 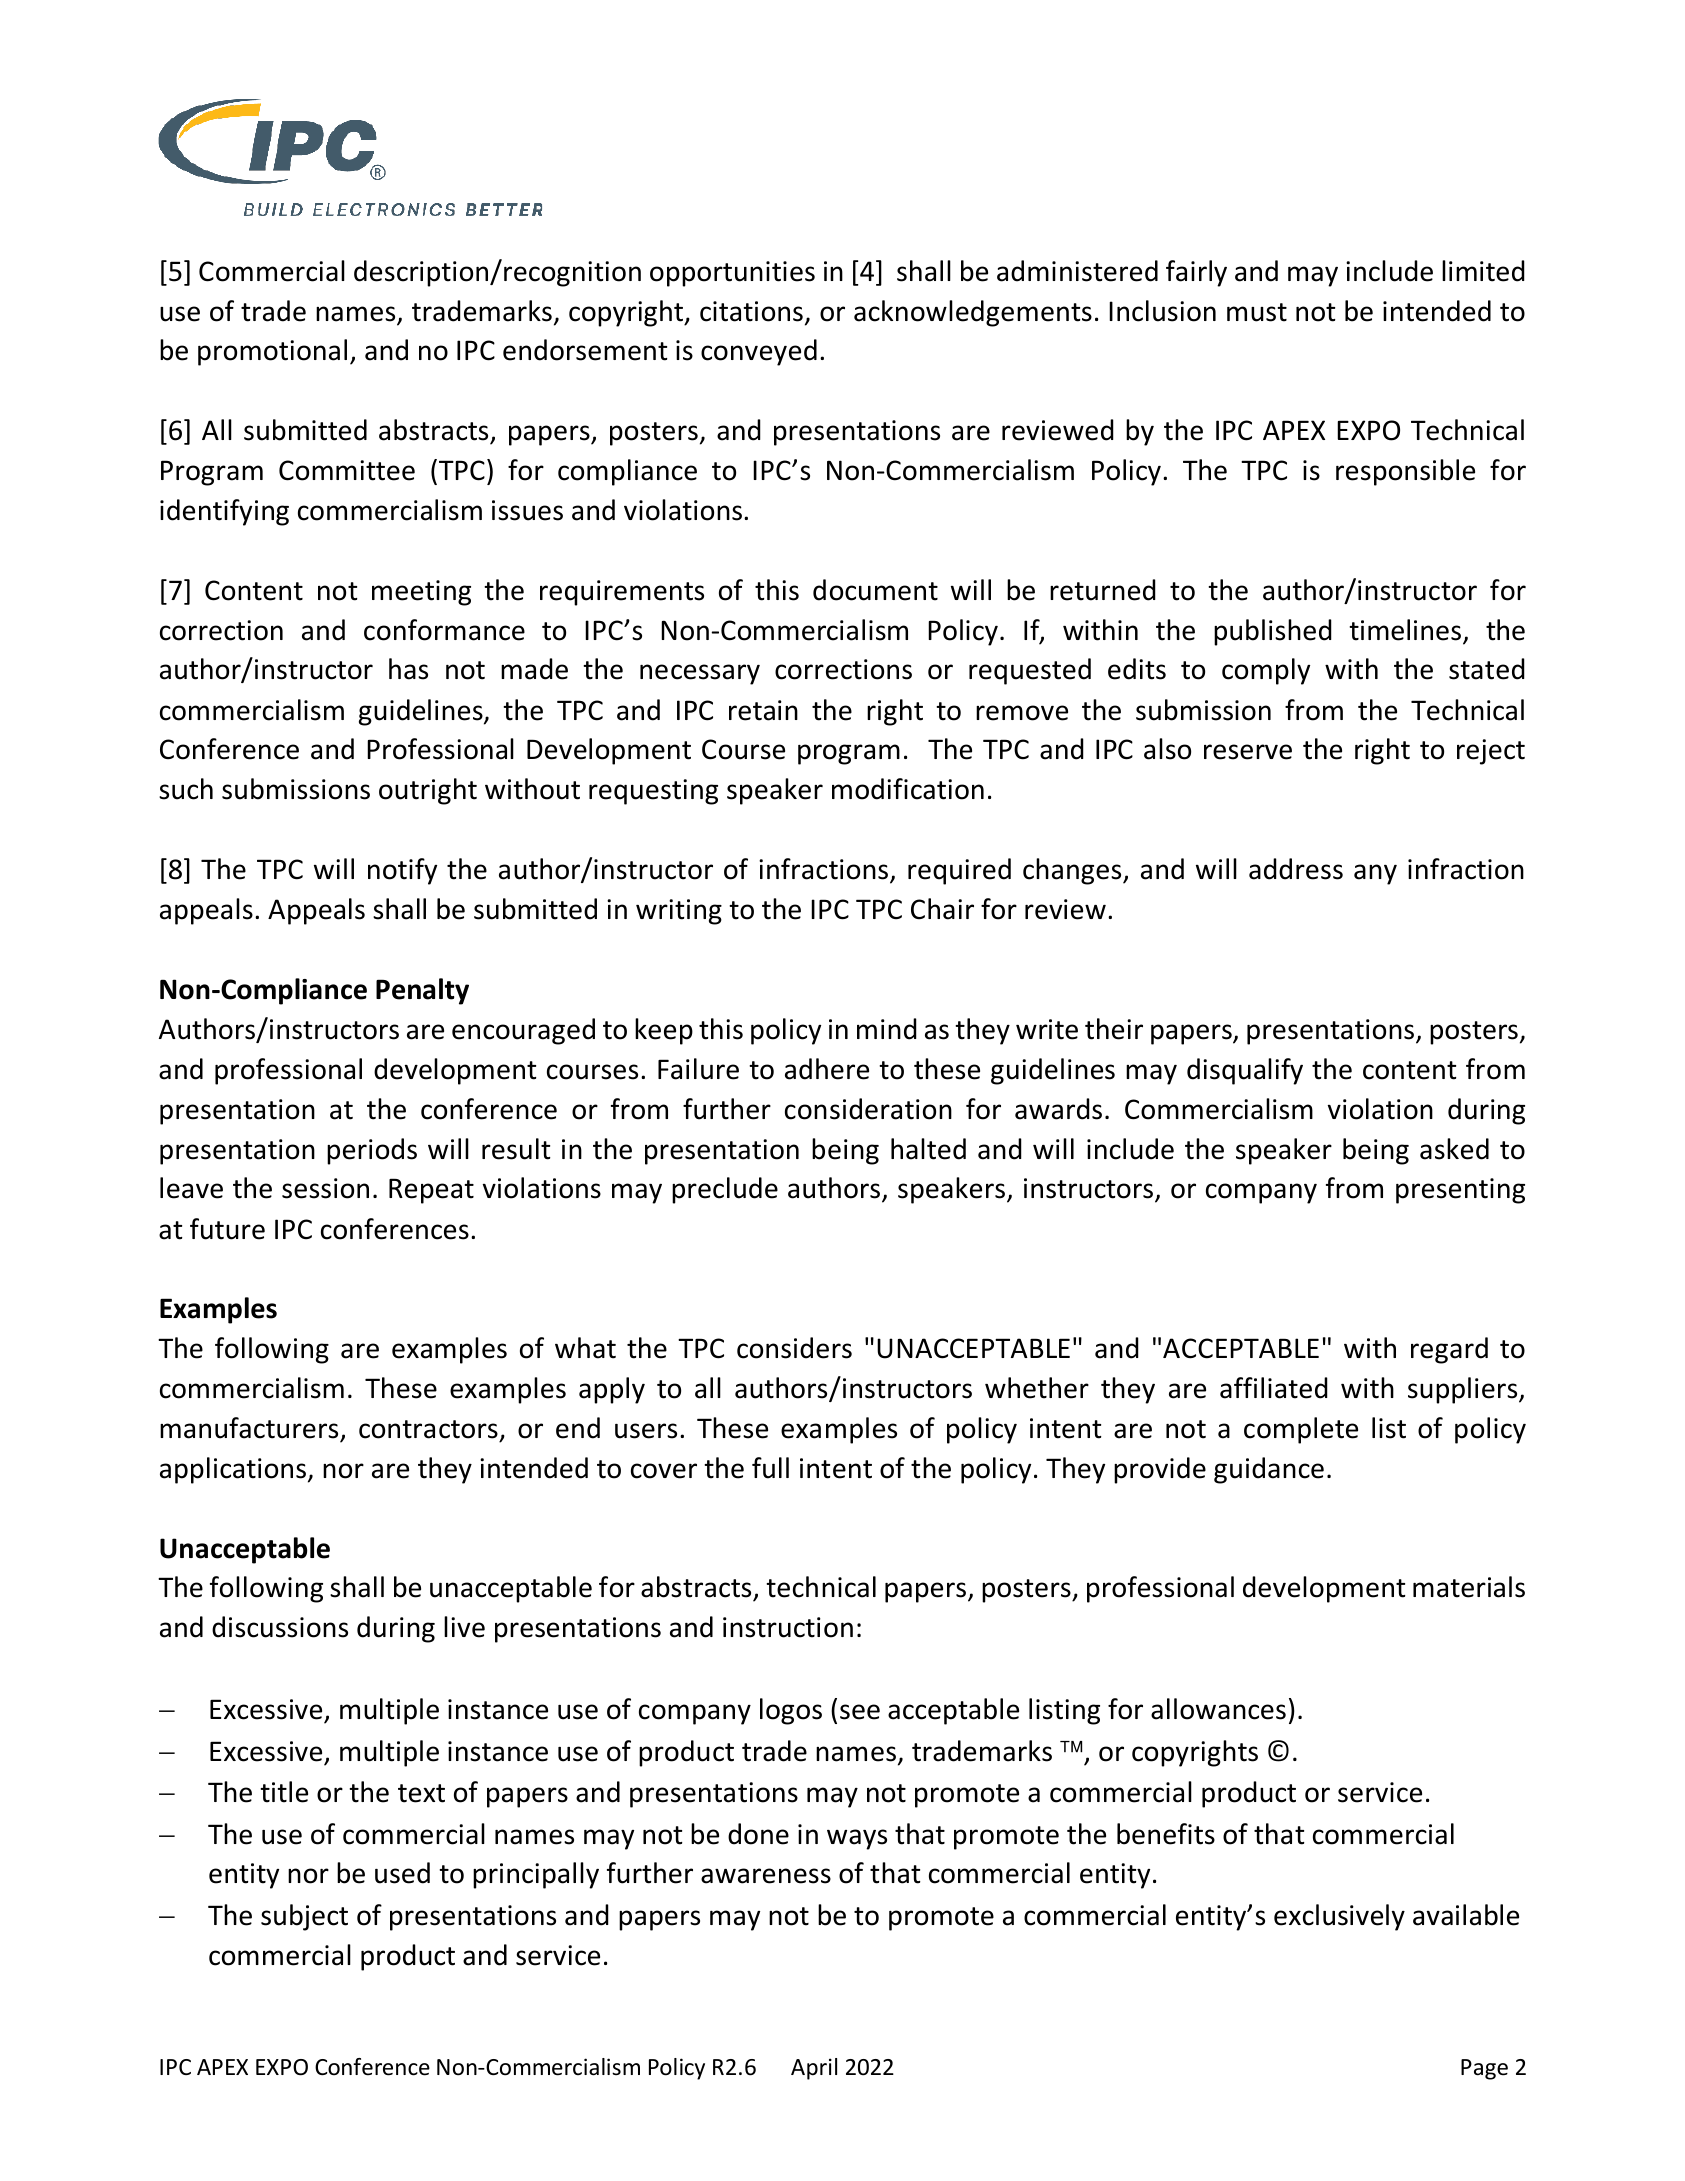 What do you see at coordinates (1339, 1917) in the image?
I see `exclusively` at bounding box center [1339, 1917].
